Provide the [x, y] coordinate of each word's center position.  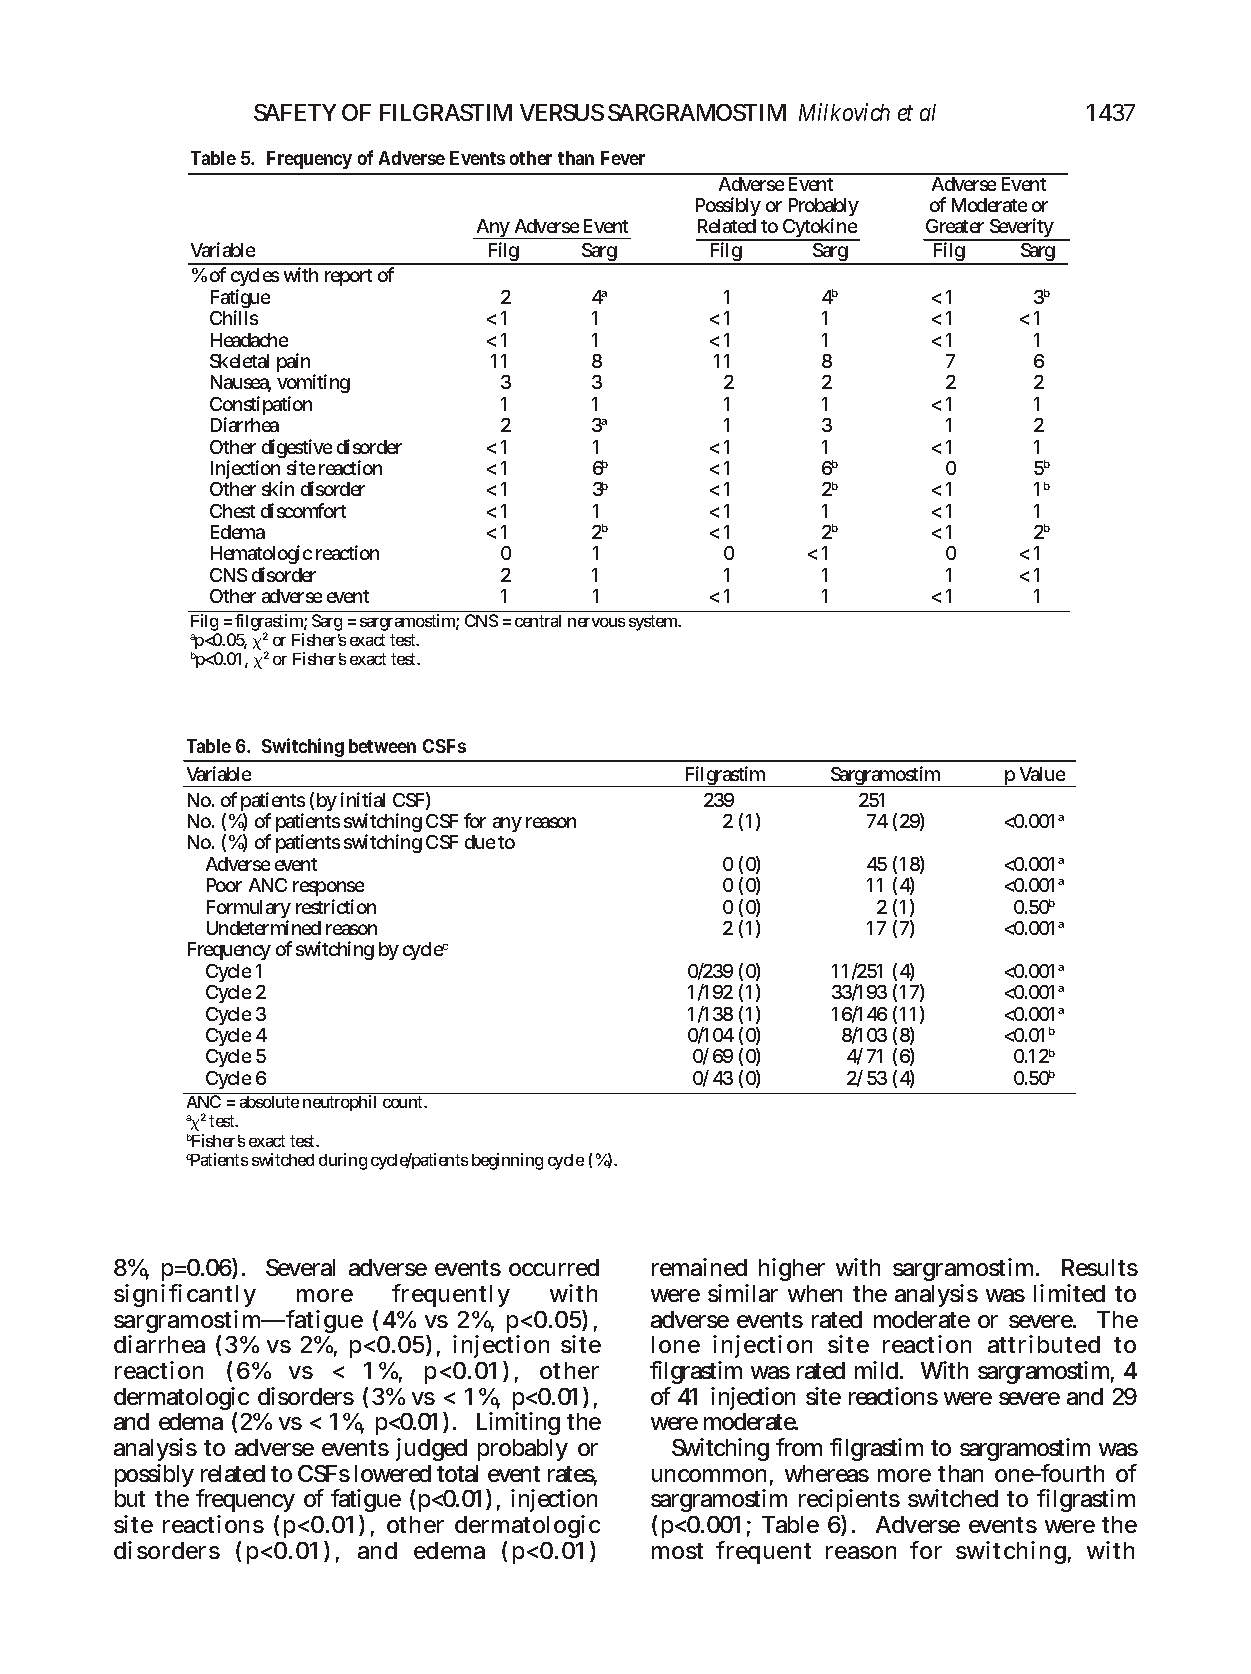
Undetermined [264, 927]
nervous [596, 622]
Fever [623, 158]
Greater [955, 226]
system [653, 623]
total [457, 1473]
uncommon [709, 1475]
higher [792, 1269]
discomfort [303, 510]
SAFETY [295, 112]
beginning [507, 1161]
